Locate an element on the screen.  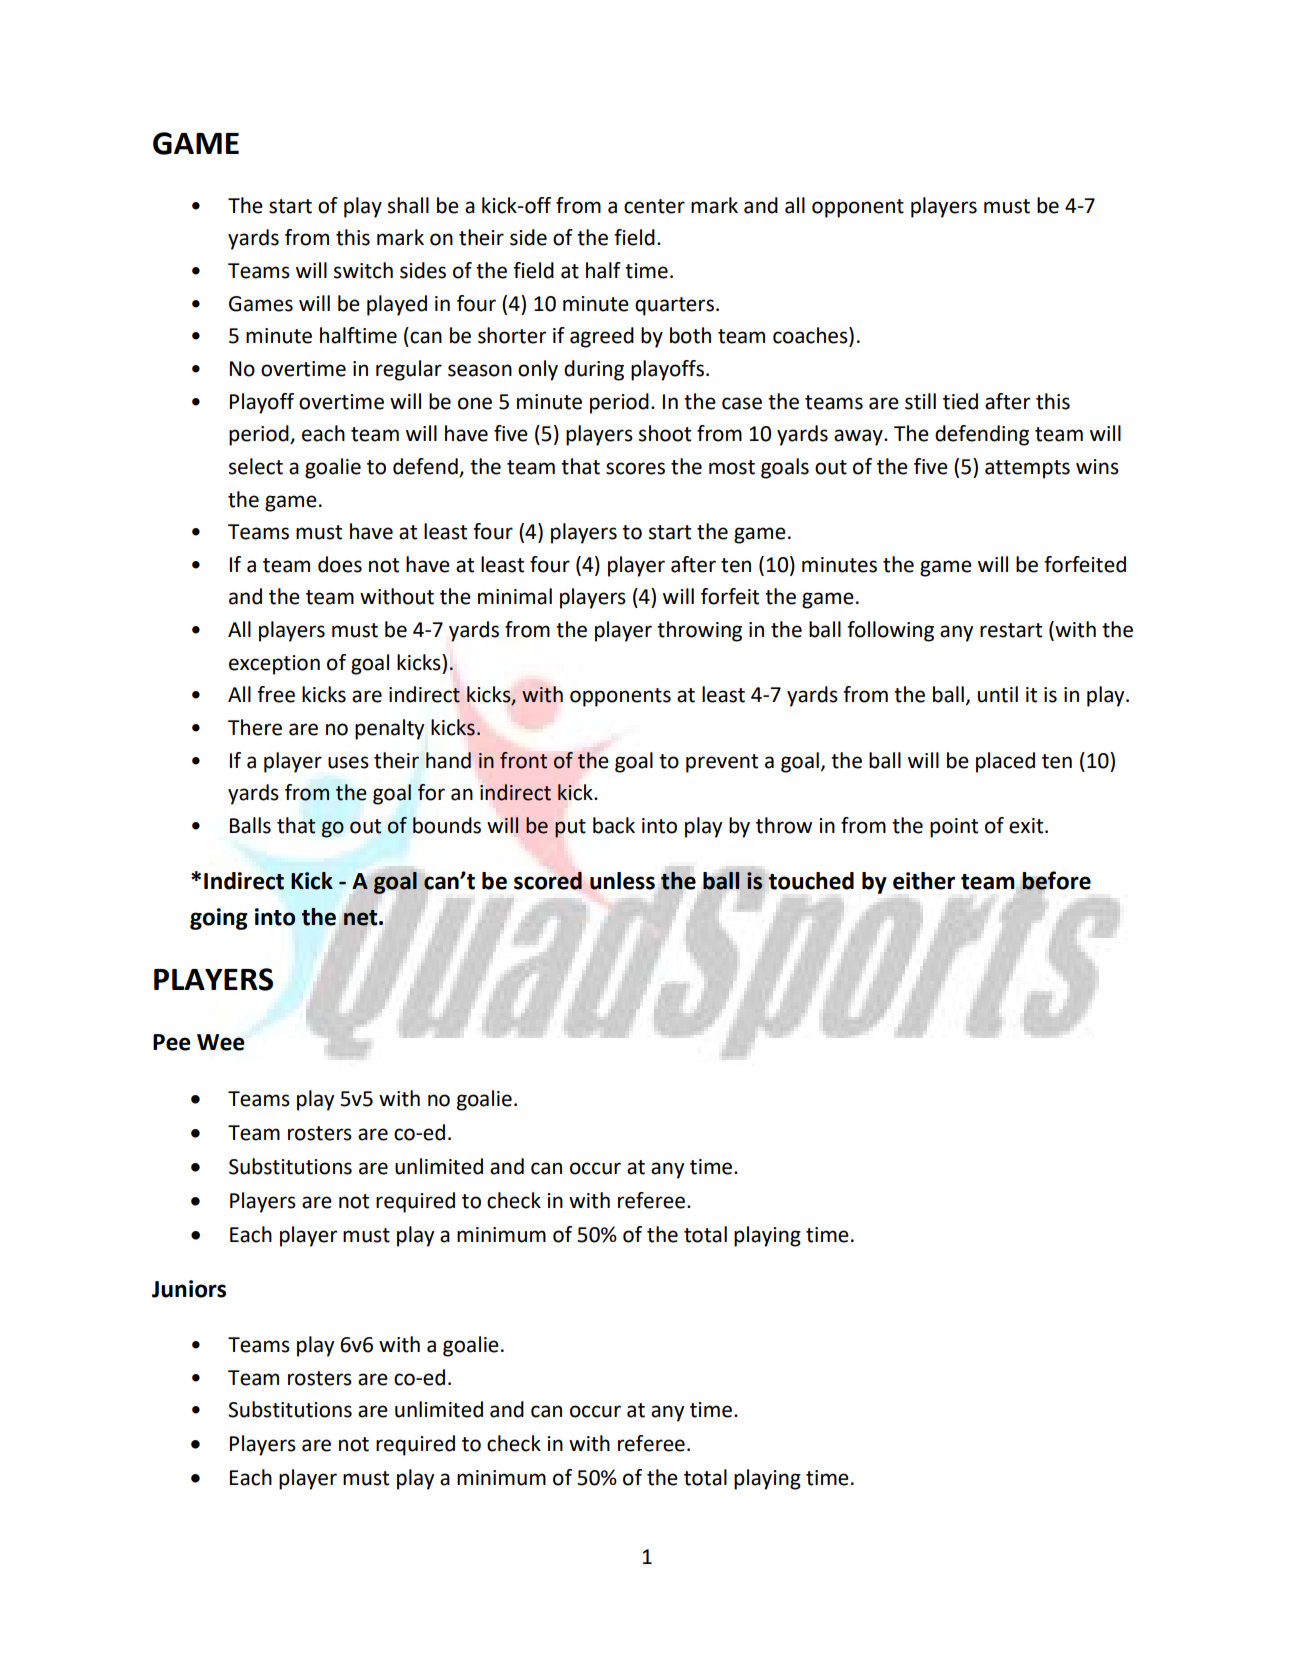
coaches is located at coordinates (811, 336).
